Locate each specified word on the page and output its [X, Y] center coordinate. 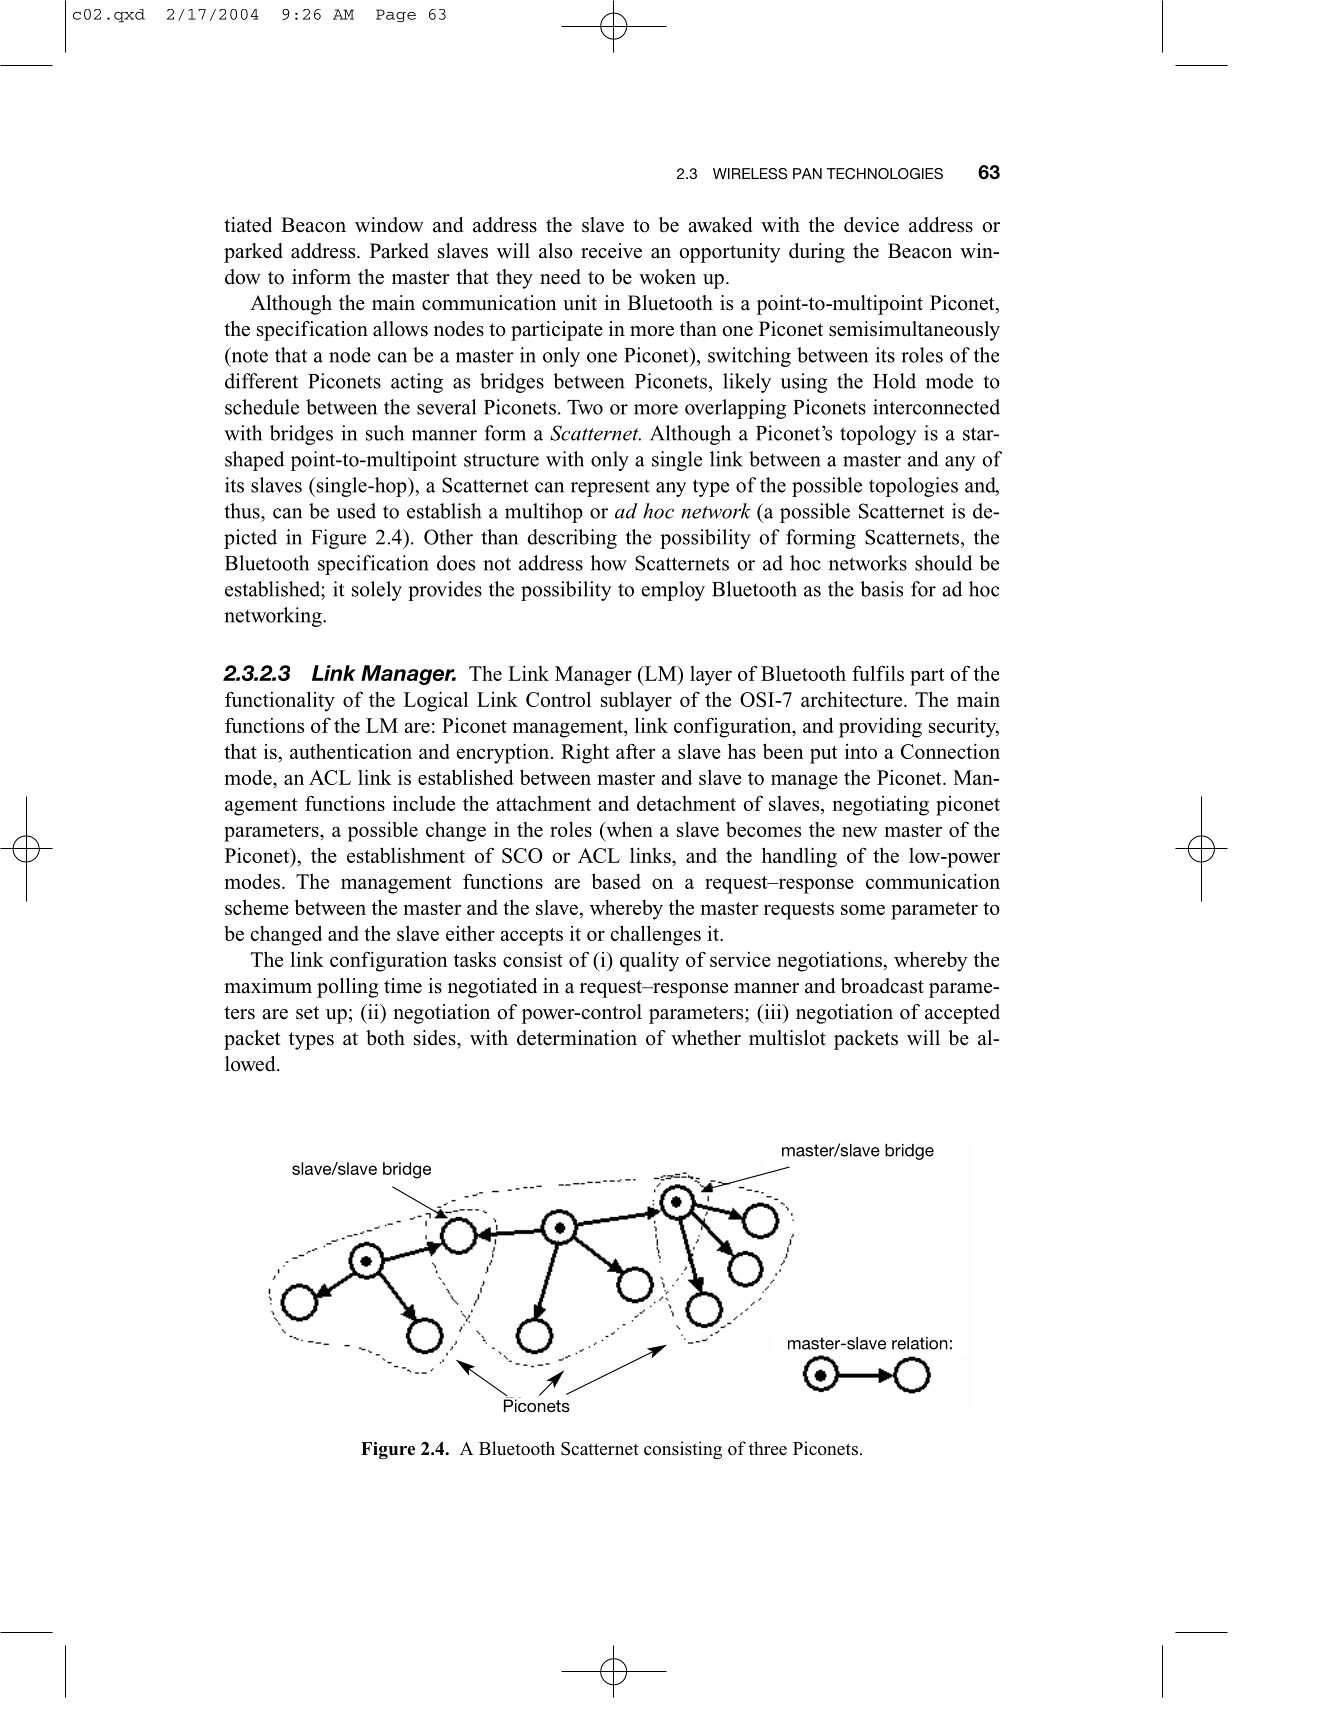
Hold [894, 381]
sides [436, 1038]
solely [377, 591]
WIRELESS [750, 174]
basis [881, 589]
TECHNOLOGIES [885, 174]
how [609, 563]
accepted [962, 1014]
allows [400, 329]
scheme [257, 907]
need [560, 277]
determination [577, 1038]
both [385, 1038]
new [859, 831]
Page [396, 16]
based [616, 881]
